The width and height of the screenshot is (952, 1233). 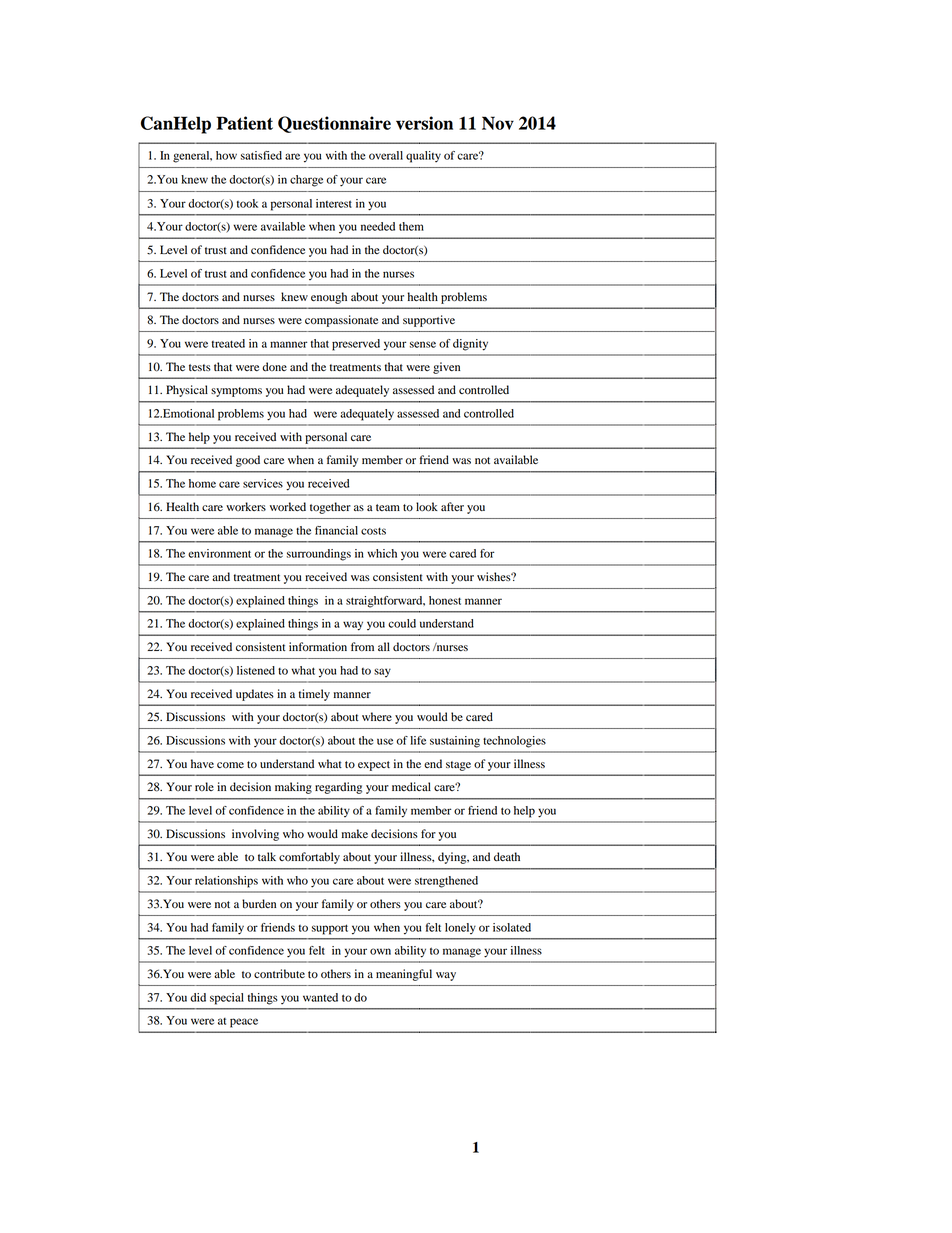 I want to click on wanted, so click(x=320, y=997).
